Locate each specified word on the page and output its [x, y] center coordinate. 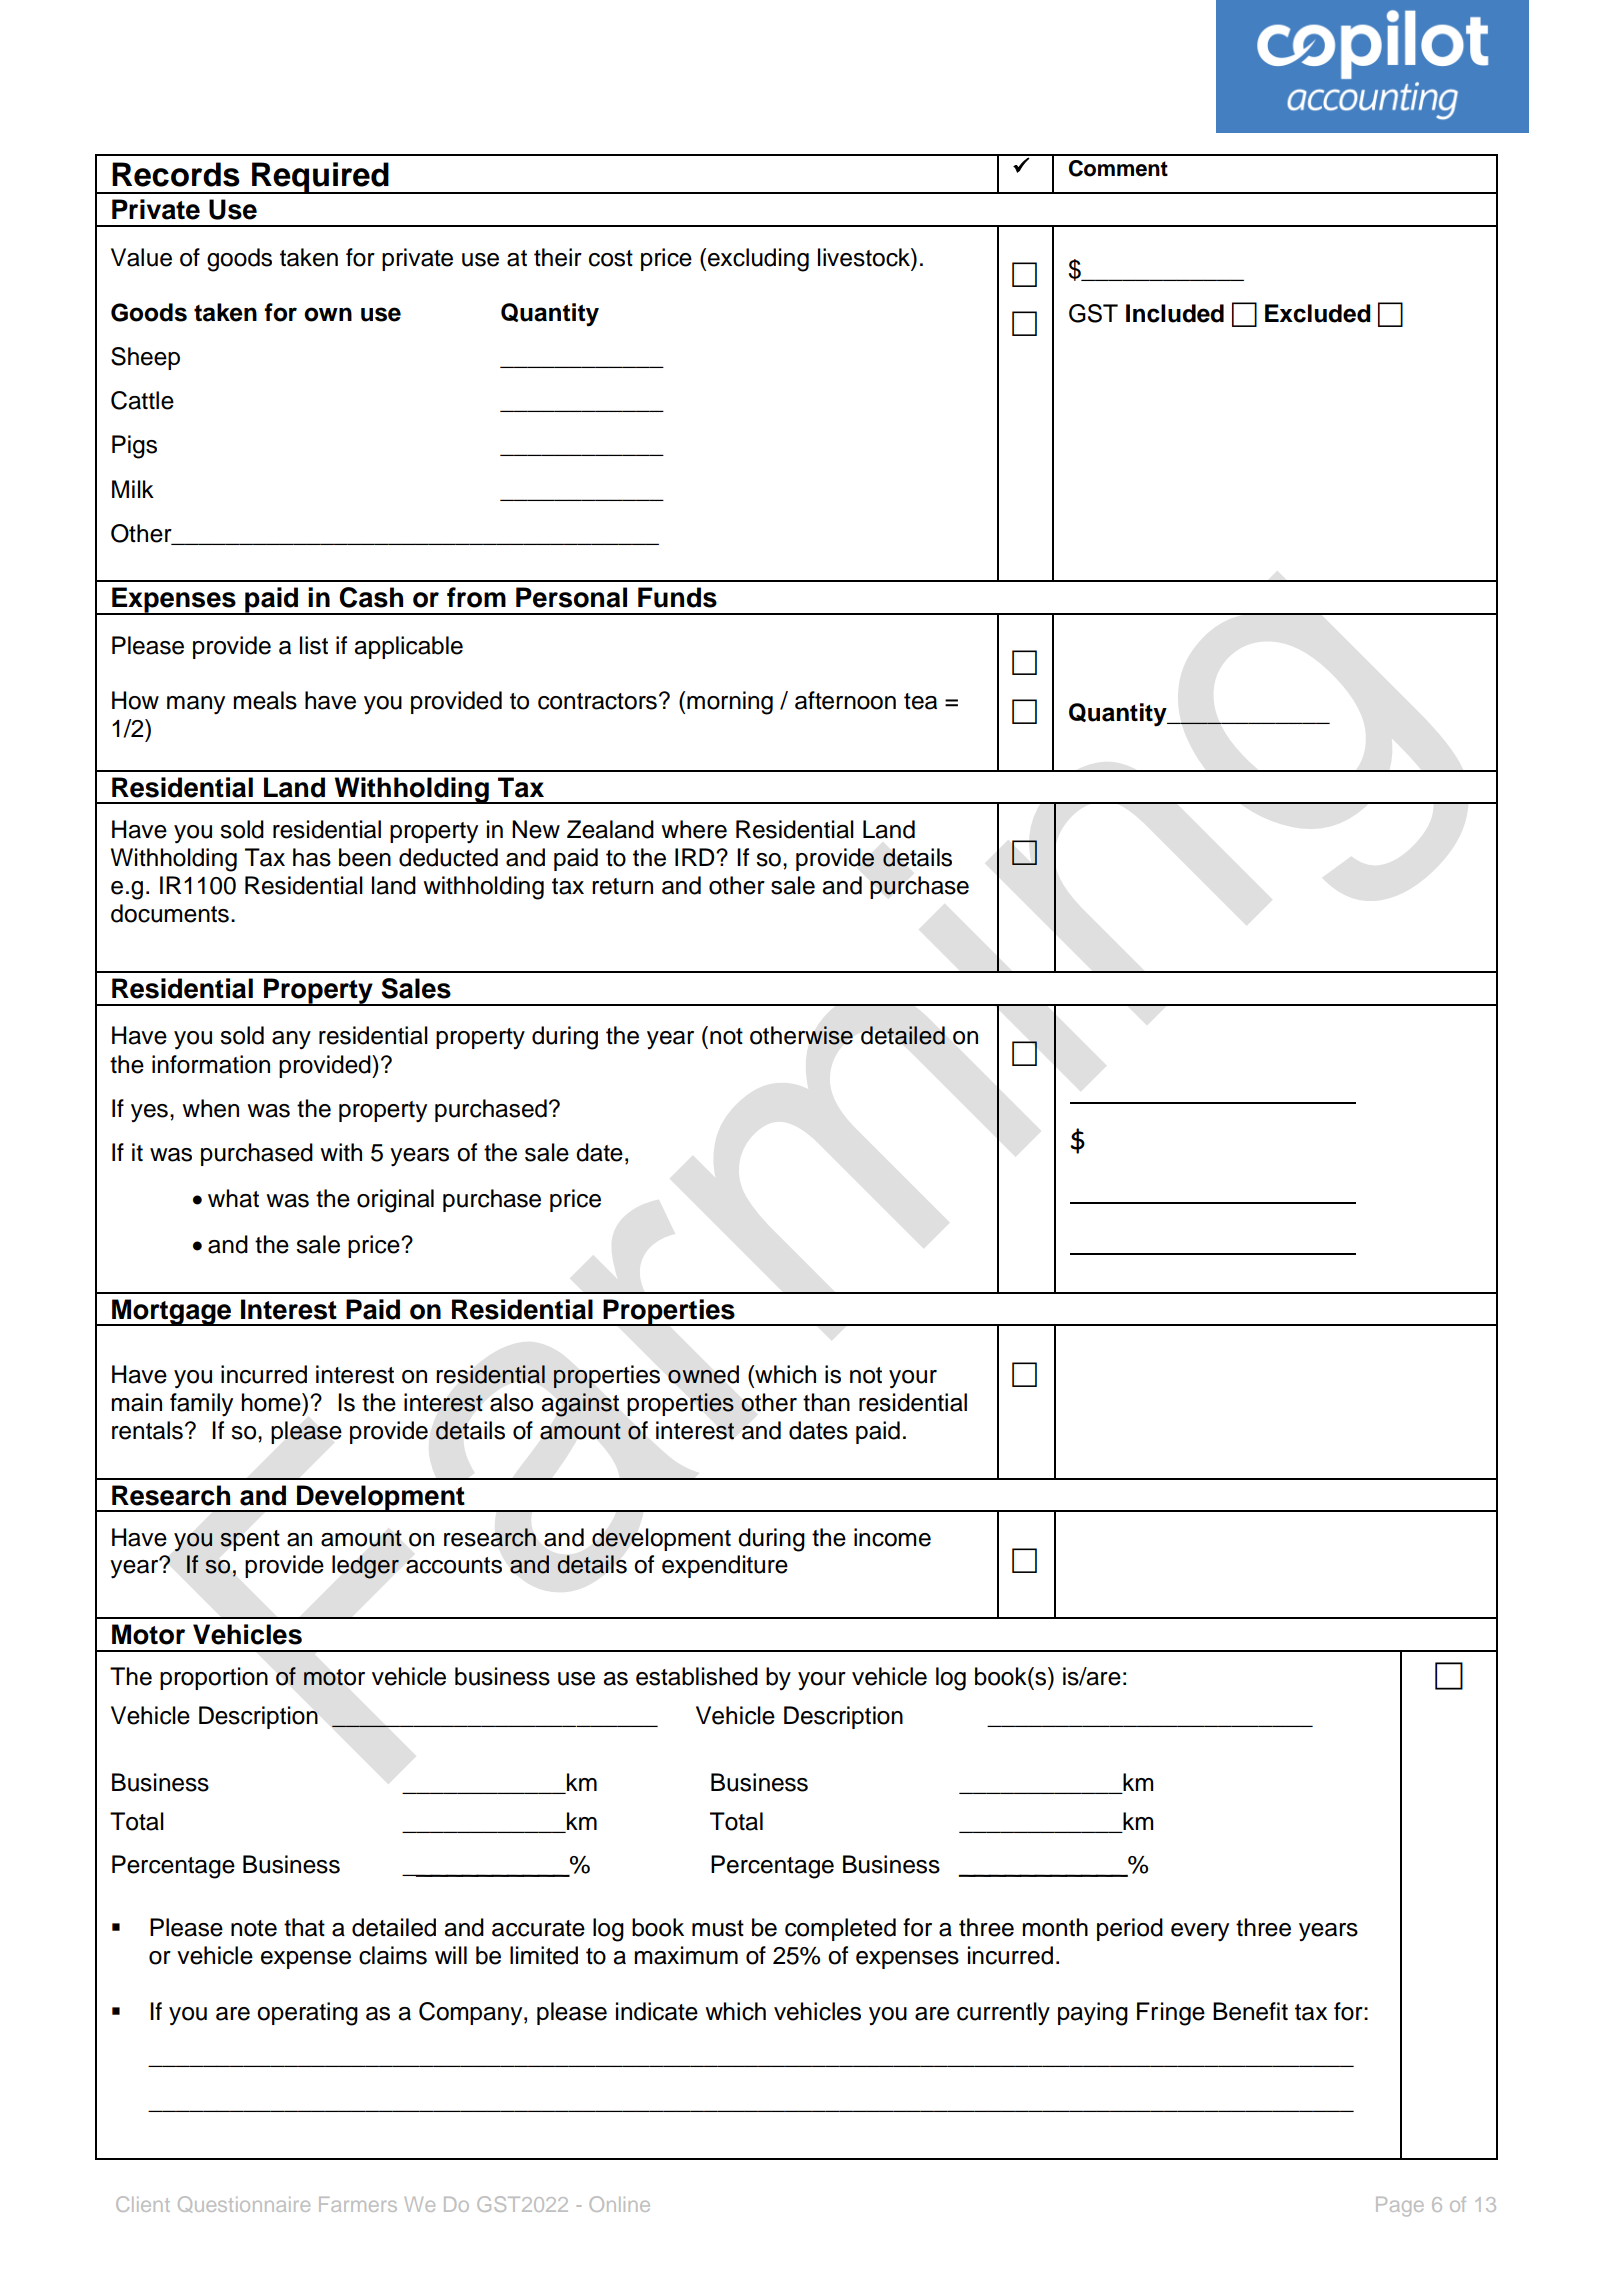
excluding [758, 260]
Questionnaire [244, 2204]
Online [619, 2204]
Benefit [1250, 2011]
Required [320, 178]
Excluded [1318, 313]
